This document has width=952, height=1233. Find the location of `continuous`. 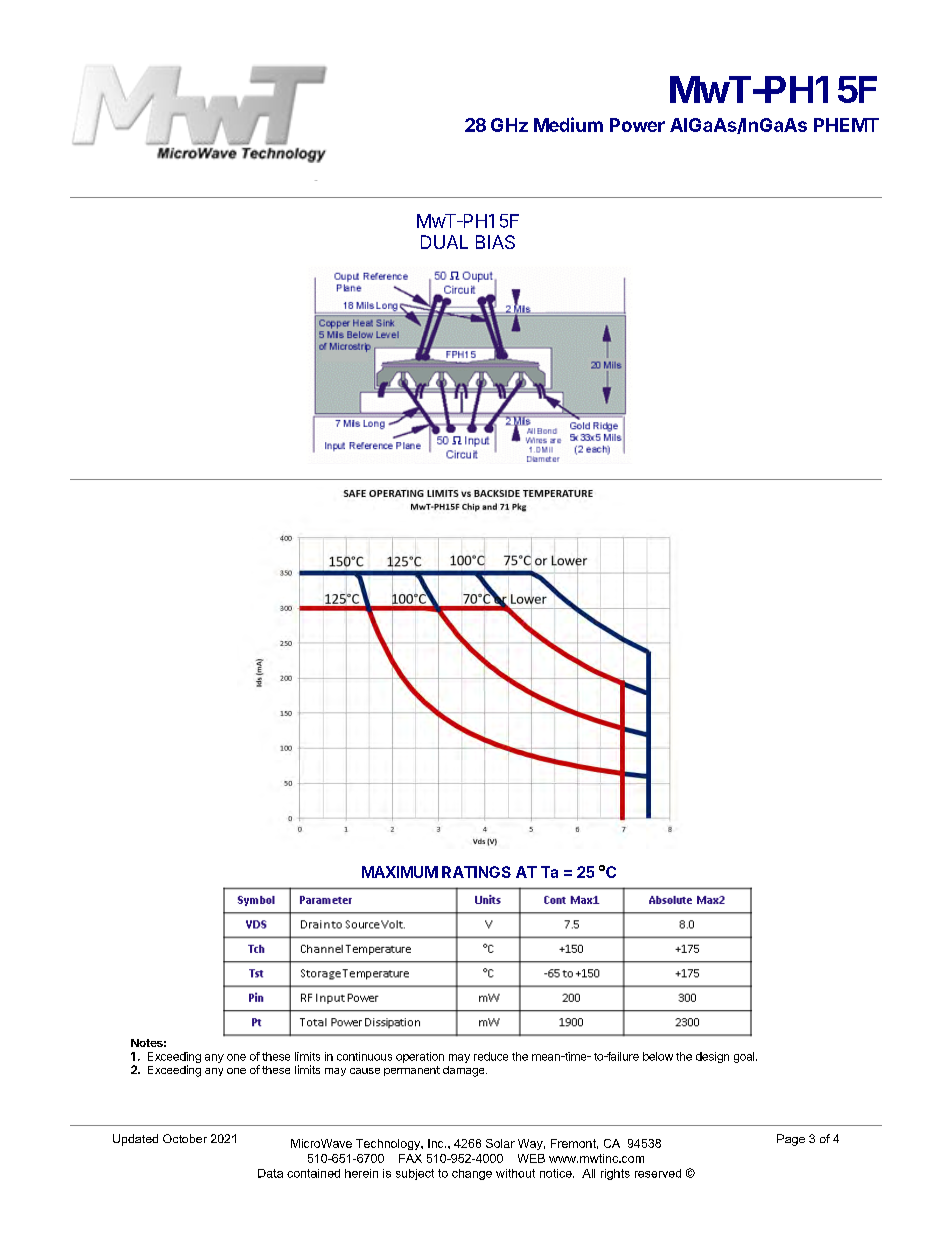

continuous is located at coordinates (364, 1056).
